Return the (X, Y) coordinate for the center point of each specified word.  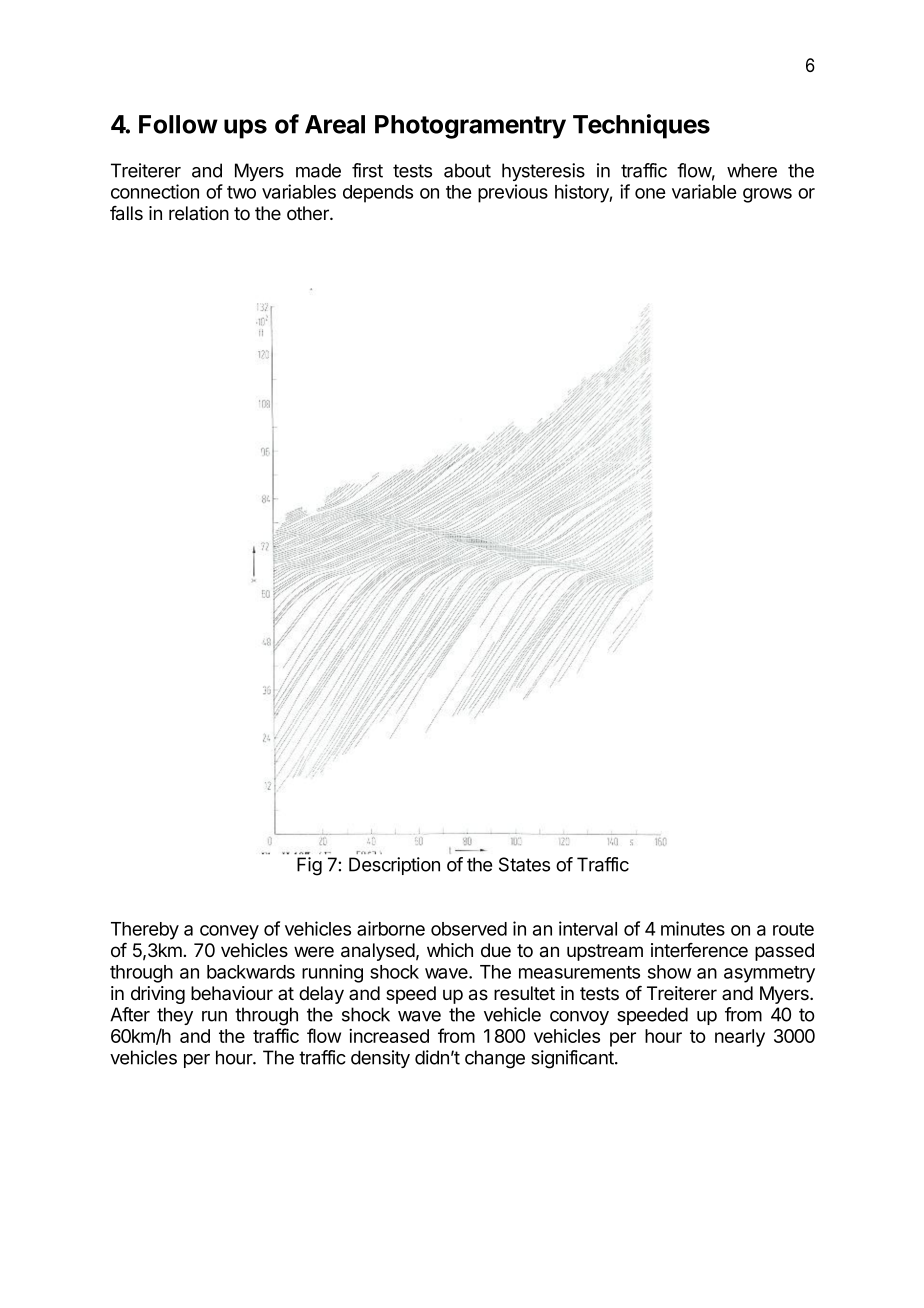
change (495, 1059)
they (175, 1016)
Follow (178, 124)
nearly (740, 1038)
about (467, 170)
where (752, 170)
